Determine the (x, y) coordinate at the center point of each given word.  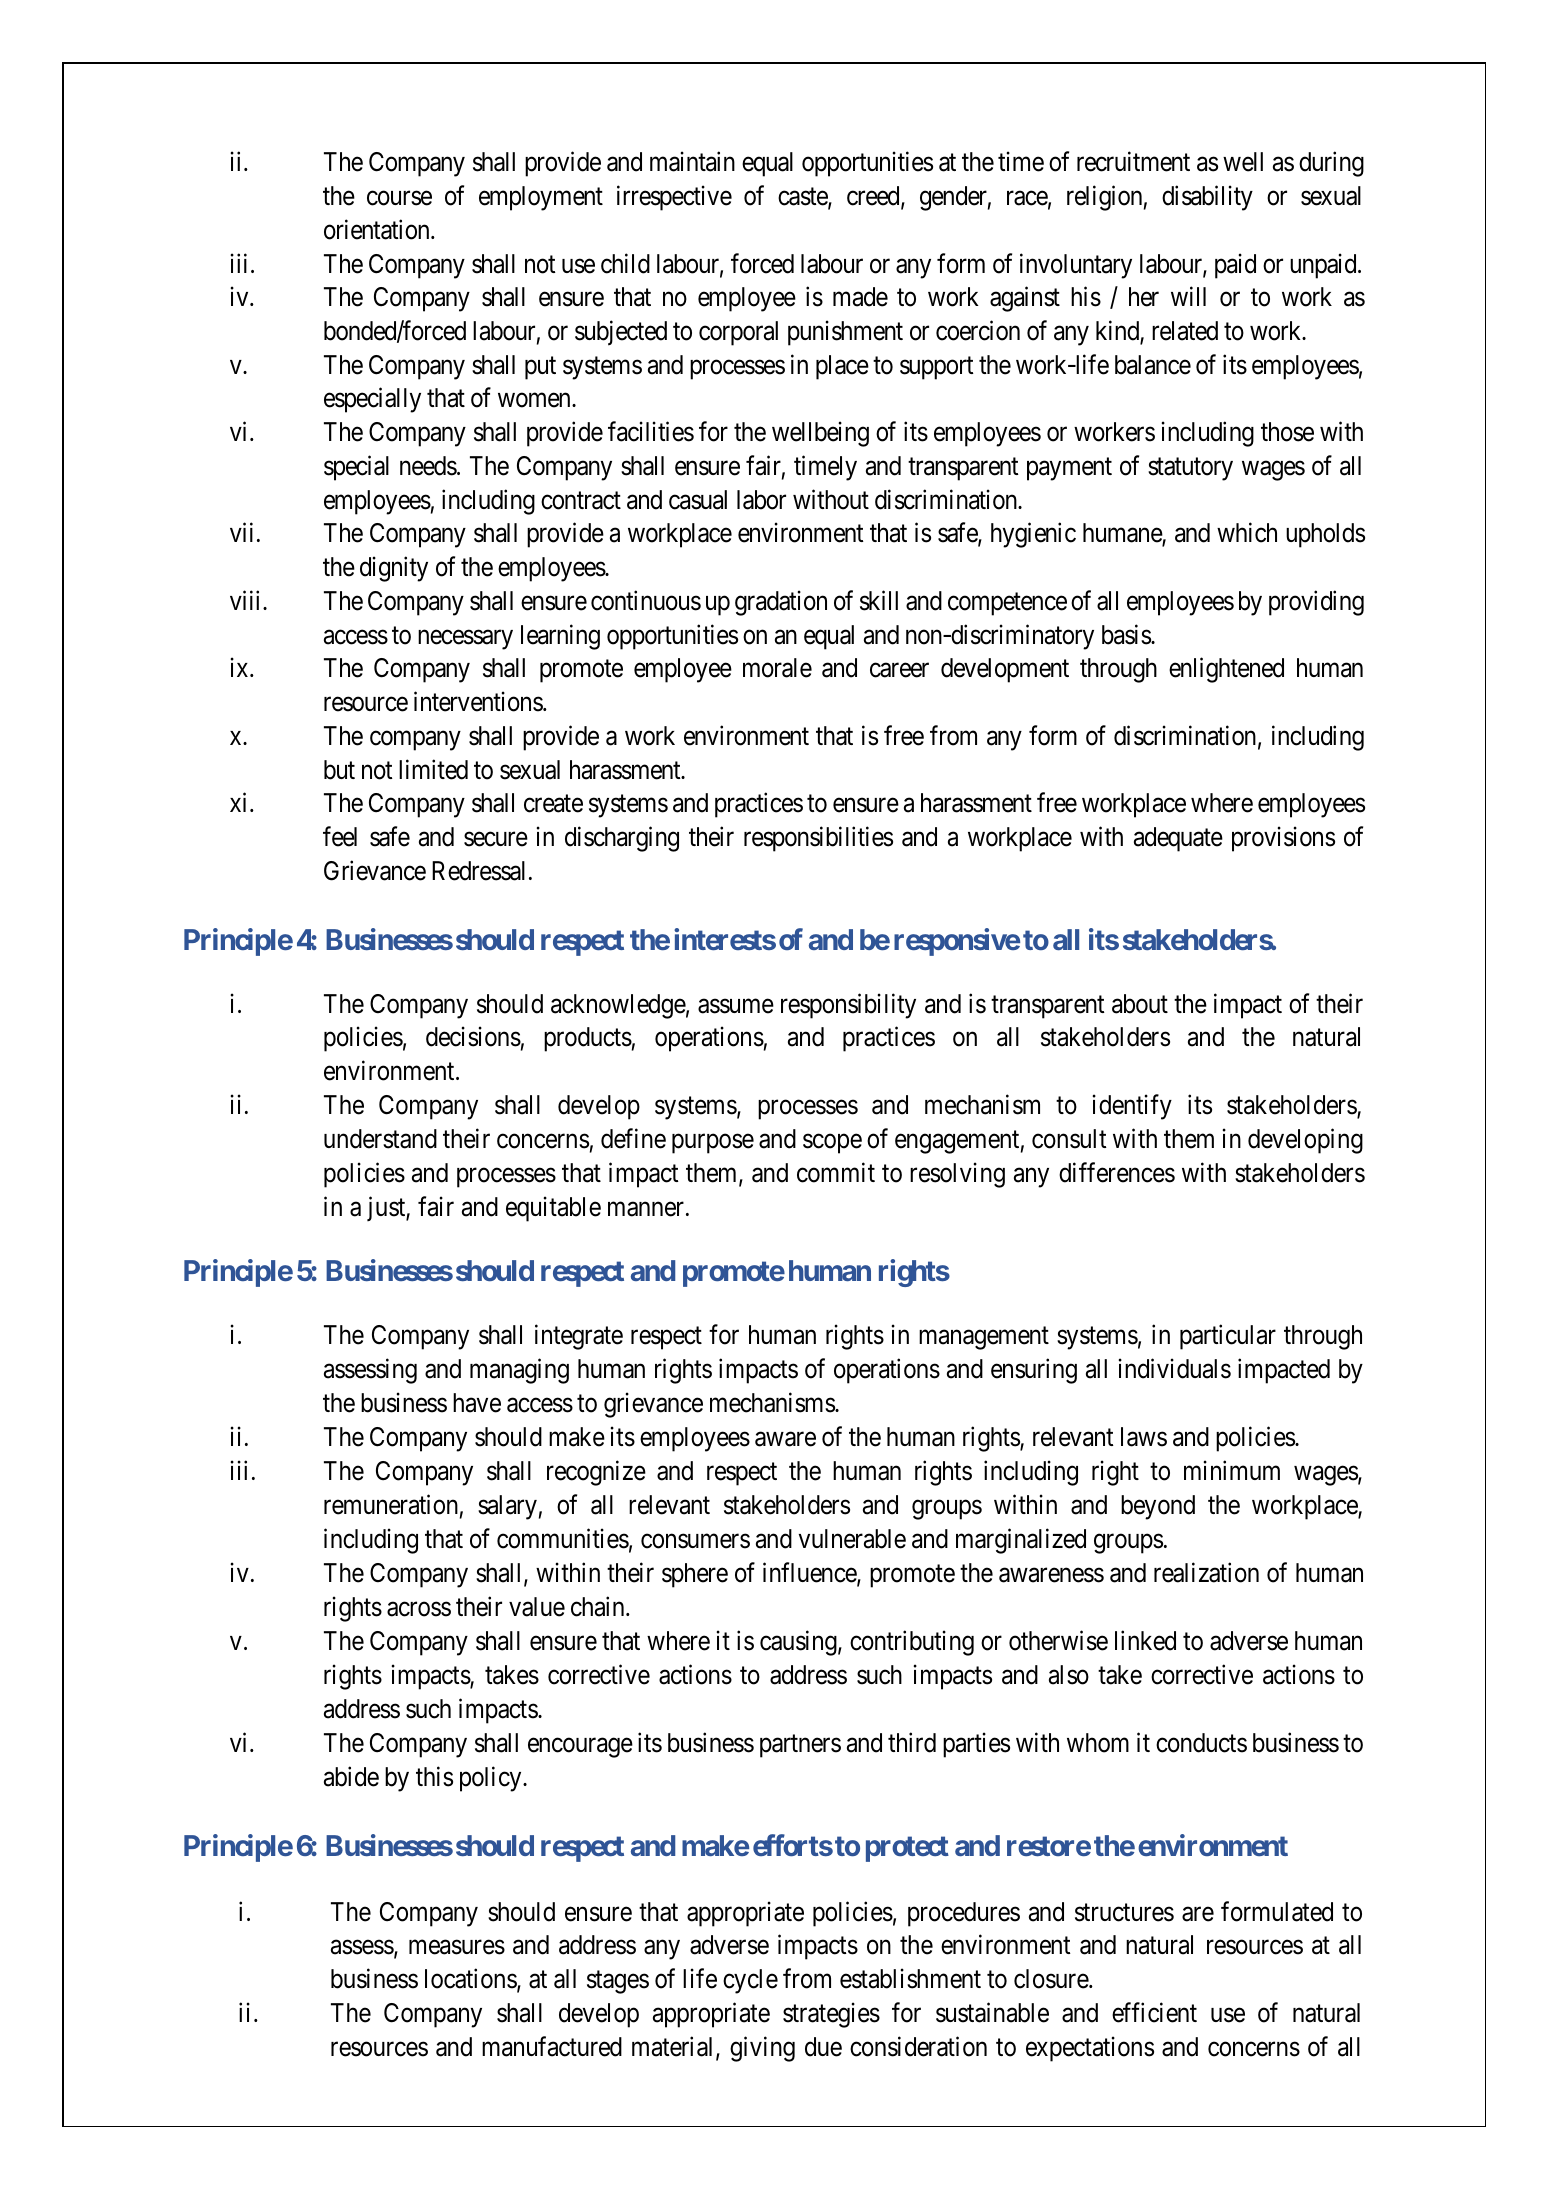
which (1247, 533)
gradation (781, 603)
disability (1207, 198)
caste (803, 198)
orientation (378, 229)
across (419, 1609)
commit (836, 1173)
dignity (394, 569)
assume (736, 1006)
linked (1145, 1640)
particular (1228, 1337)
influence (810, 1573)
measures (457, 1948)
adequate (1178, 839)
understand (380, 1139)
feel (340, 836)
